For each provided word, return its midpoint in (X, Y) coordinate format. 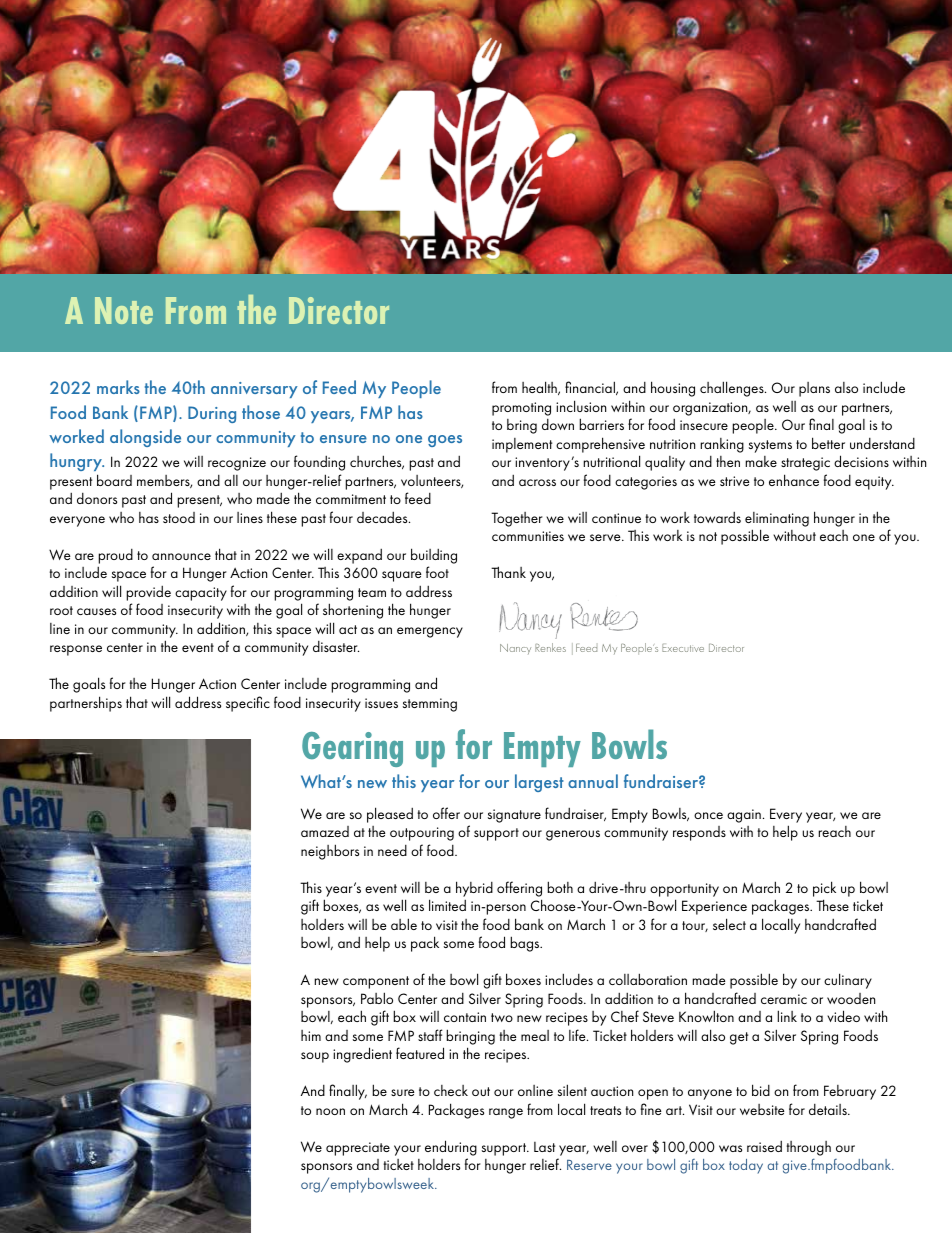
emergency (430, 632)
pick (824, 889)
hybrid (474, 889)
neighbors (330, 852)
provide (148, 593)
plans (814, 389)
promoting (521, 409)
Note (124, 310)
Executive (683, 648)
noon (330, 1111)
